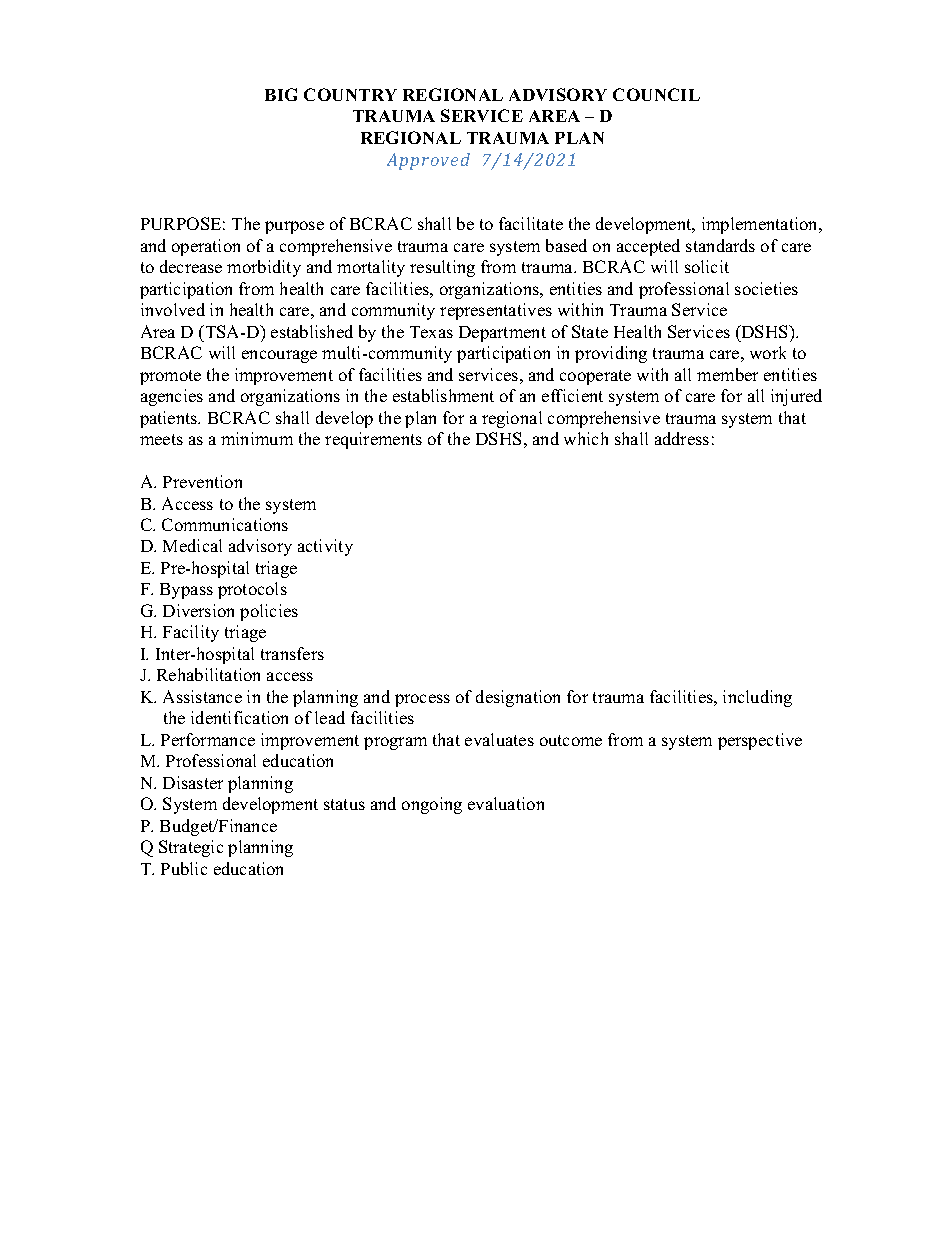 The width and height of the screenshot is (952, 1233). What do you see at coordinates (656, 94) in the screenshot?
I see `COUNCIL` at bounding box center [656, 94].
